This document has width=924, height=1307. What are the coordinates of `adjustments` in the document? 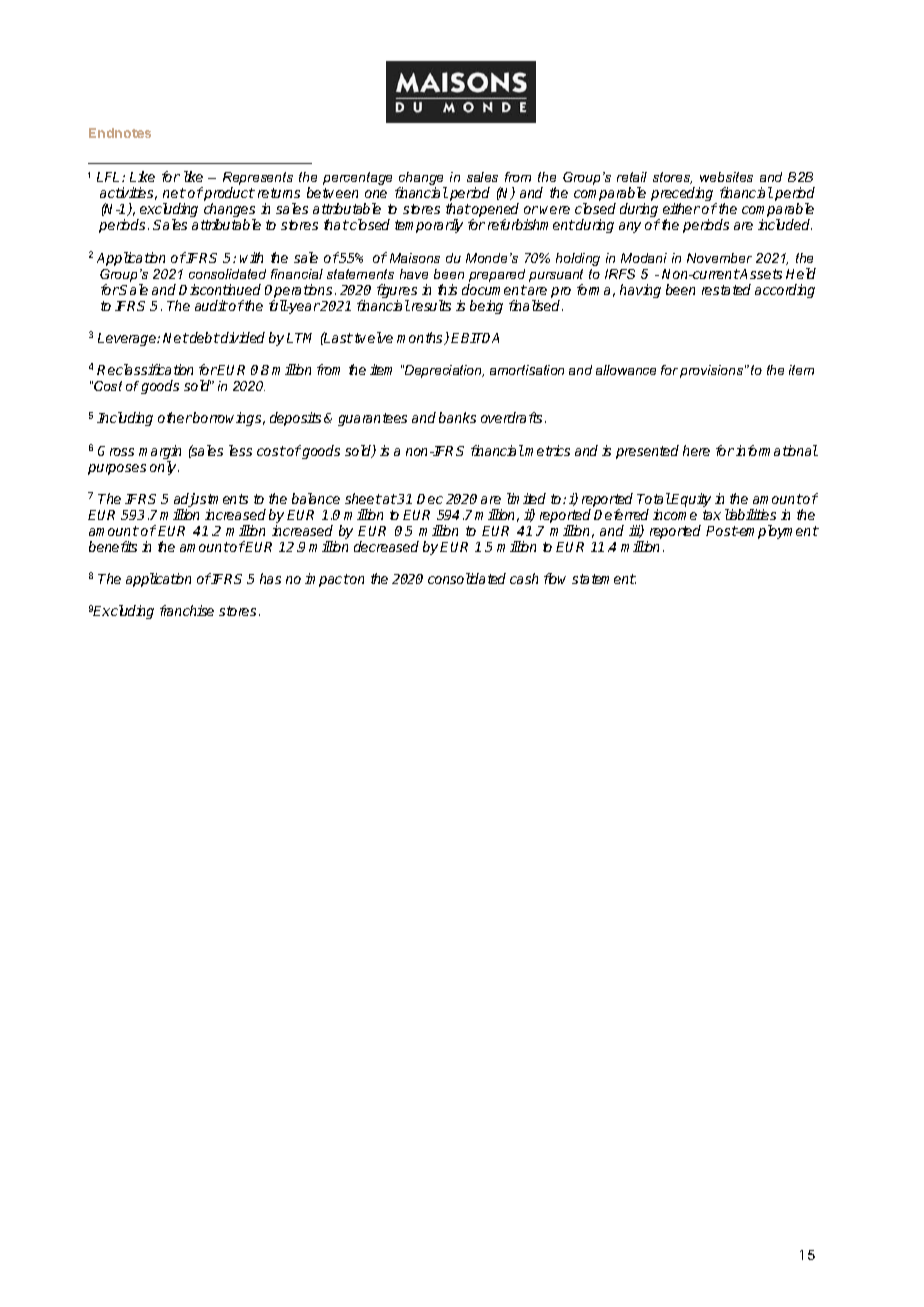 It's located at (211, 500).
